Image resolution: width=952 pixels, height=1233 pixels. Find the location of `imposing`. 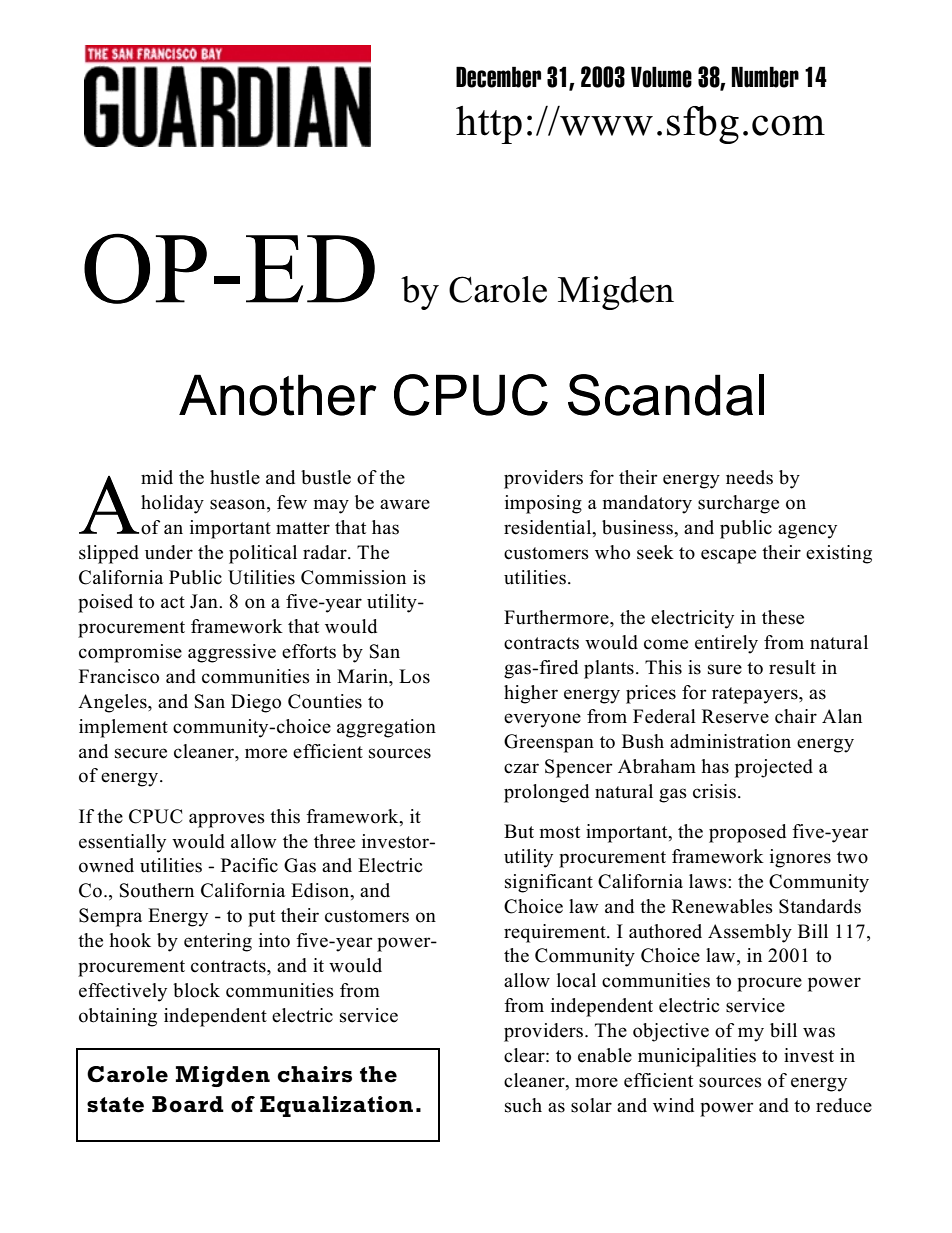

imposing is located at coordinates (543, 504).
